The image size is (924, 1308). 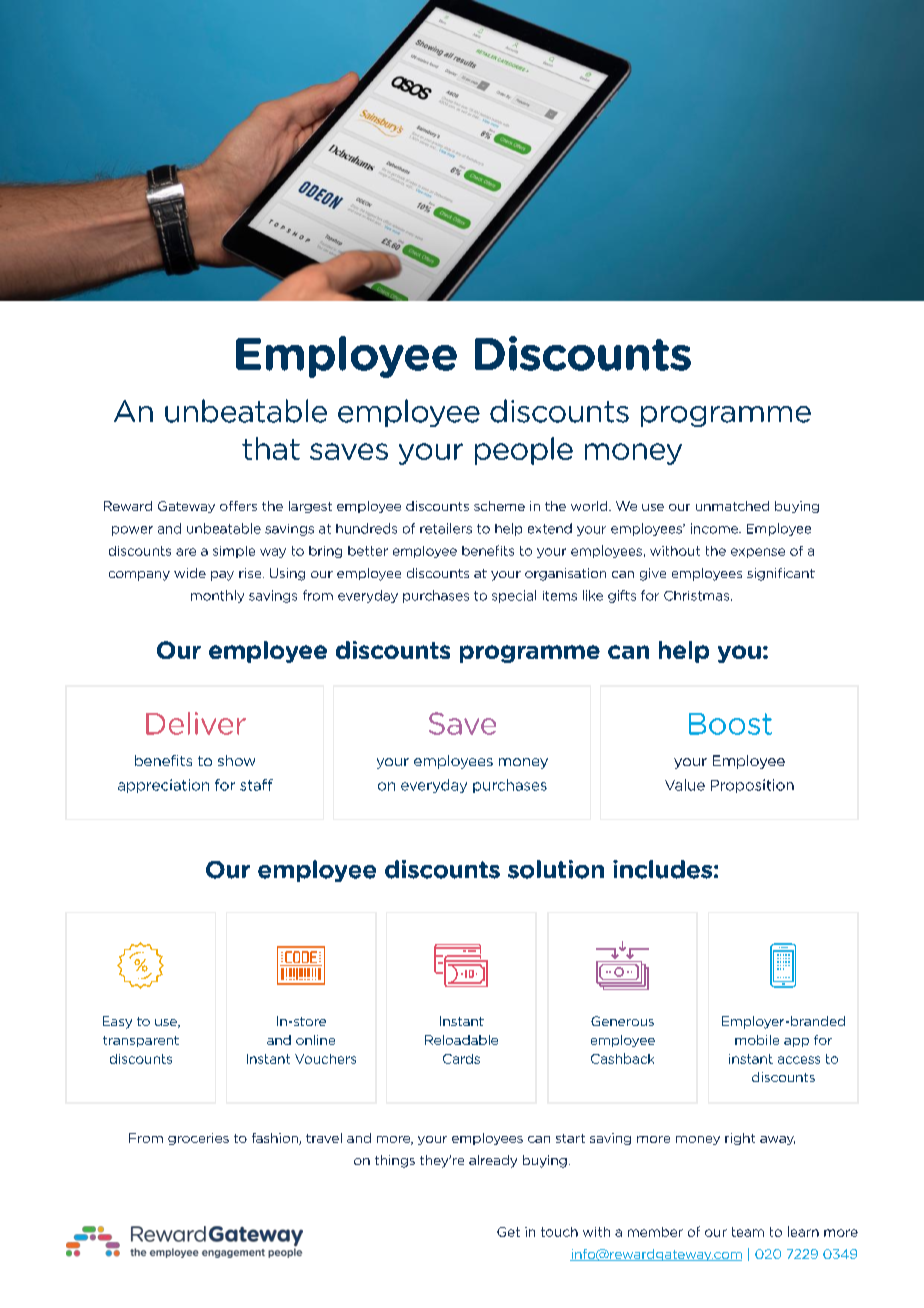 I want to click on Deliver, so click(x=196, y=723).
